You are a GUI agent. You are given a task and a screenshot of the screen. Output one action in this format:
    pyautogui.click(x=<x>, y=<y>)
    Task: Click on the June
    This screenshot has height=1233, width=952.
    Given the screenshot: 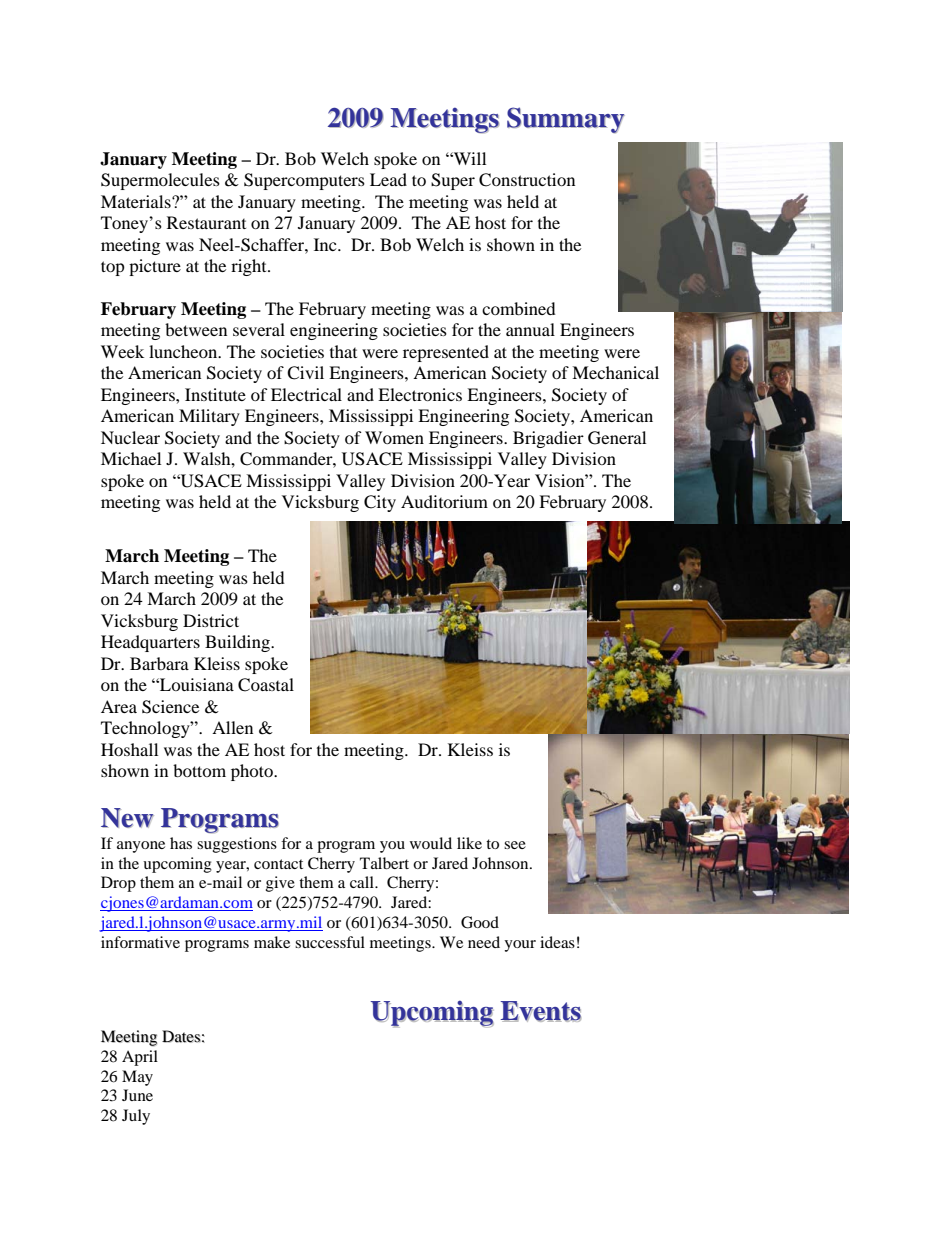 What is the action you would take?
    pyautogui.click(x=137, y=1095)
